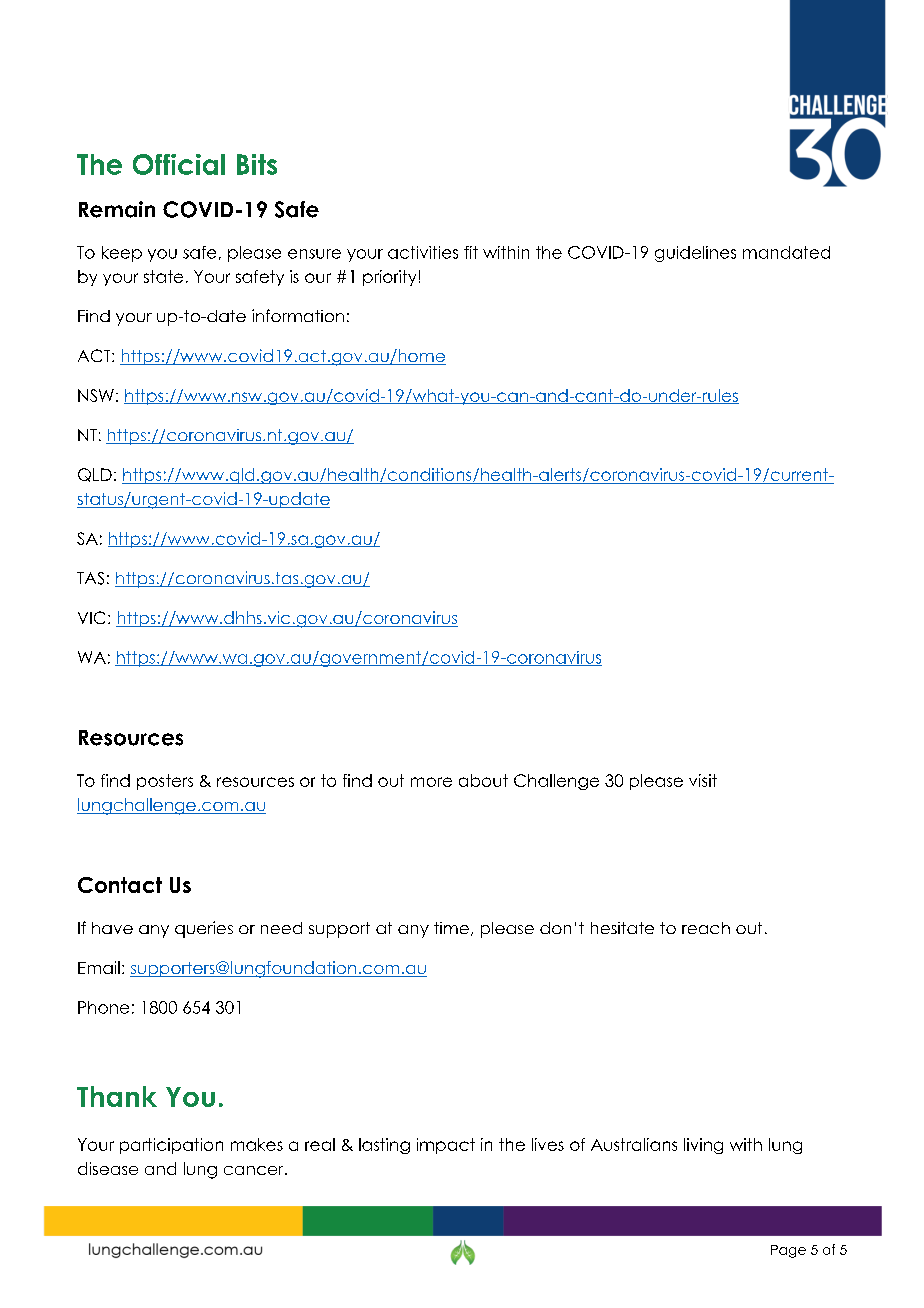 The height and width of the screenshot is (1308, 924). Describe the element at coordinates (423, 252) in the screenshot. I see `activities` at that location.
